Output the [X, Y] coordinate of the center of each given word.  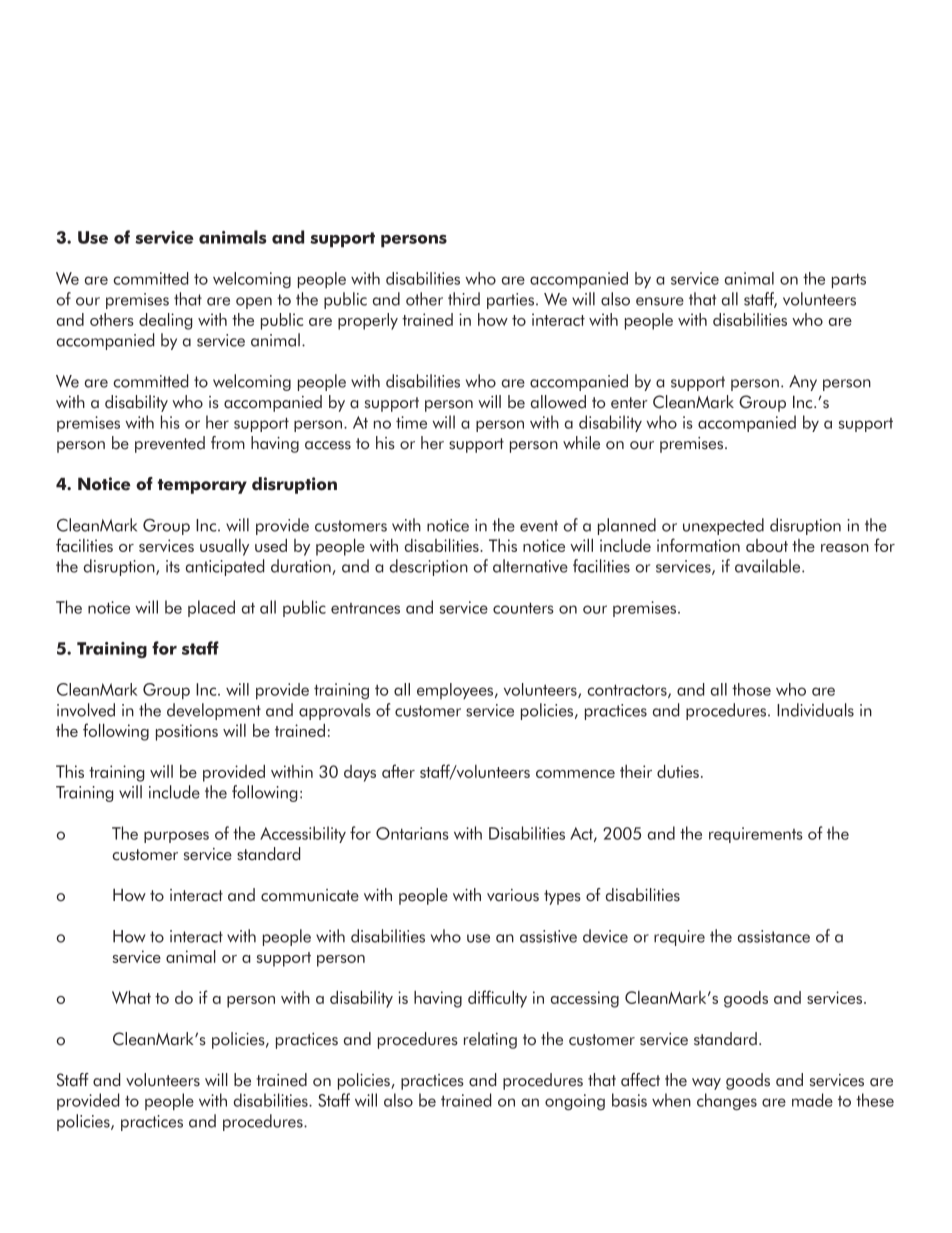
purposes [176, 837]
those [751, 689]
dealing [165, 321]
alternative [530, 566]
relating [490, 1040]
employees [456, 691]
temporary [202, 486]
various [513, 895]
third [464, 299]
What [131, 997]
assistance [774, 936]
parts [849, 281]
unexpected [723, 526]
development [214, 711]
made [812, 1100]
